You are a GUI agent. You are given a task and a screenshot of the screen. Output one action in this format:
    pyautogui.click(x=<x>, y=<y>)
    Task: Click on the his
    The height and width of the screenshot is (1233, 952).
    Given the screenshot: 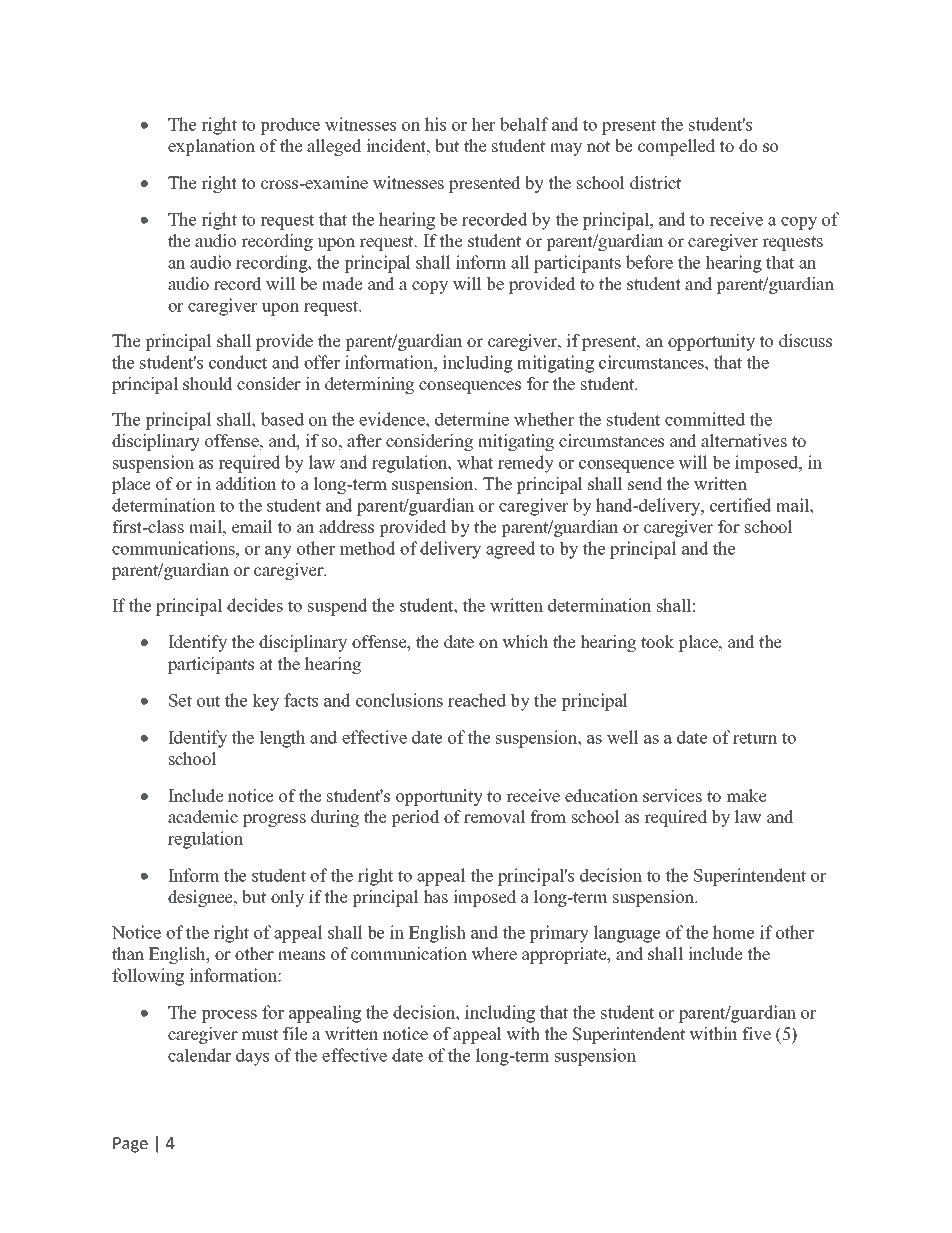 What is the action you would take?
    pyautogui.click(x=435, y=124)
